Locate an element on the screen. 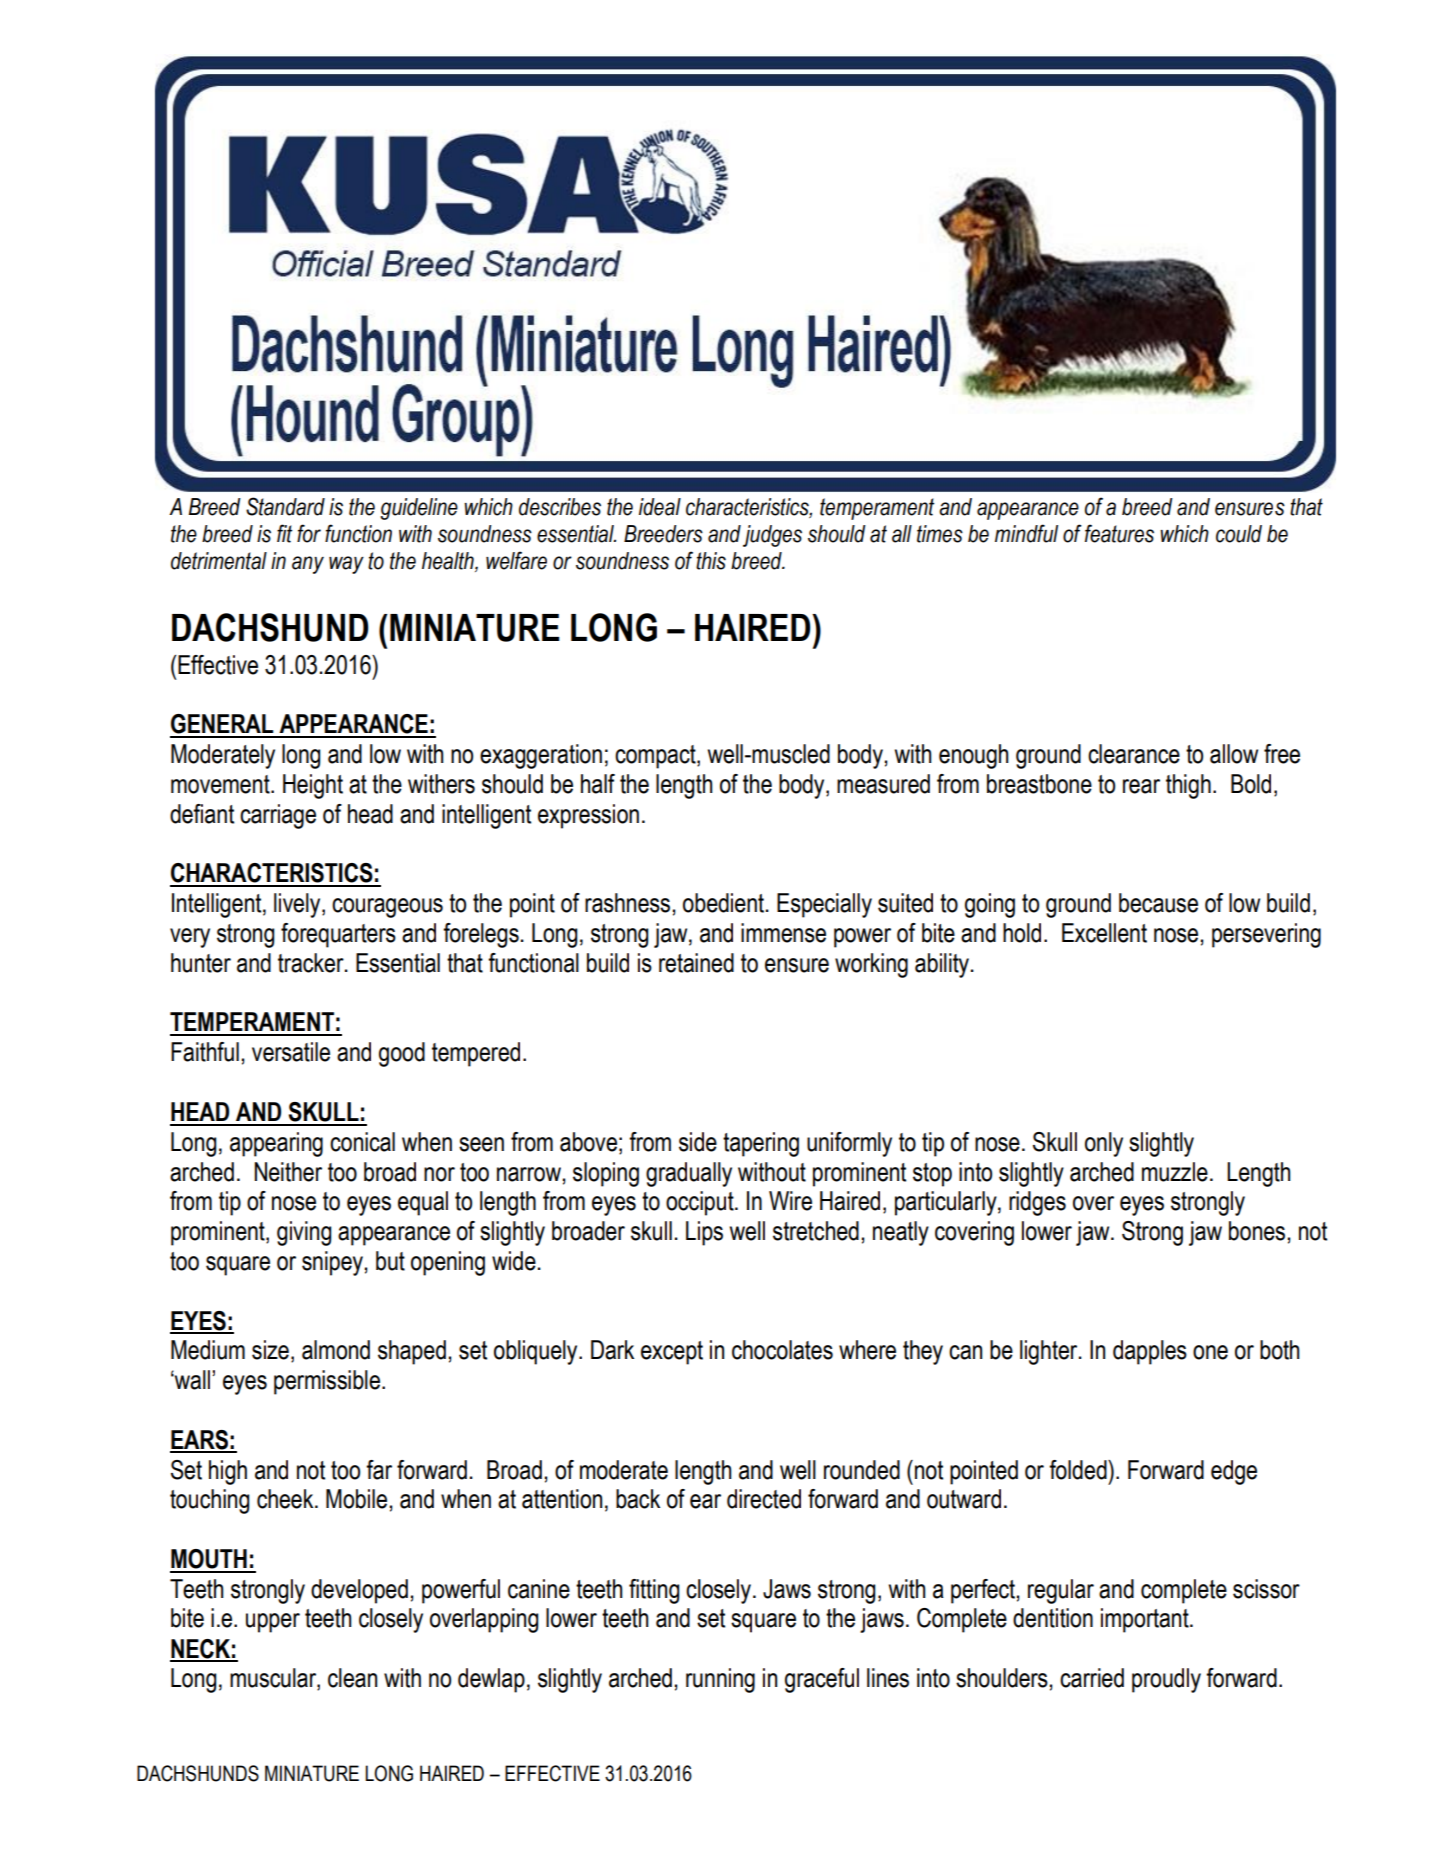 The width and height of the screenshot is (1445, 1870). running is located at coordinates (720, 1680).
